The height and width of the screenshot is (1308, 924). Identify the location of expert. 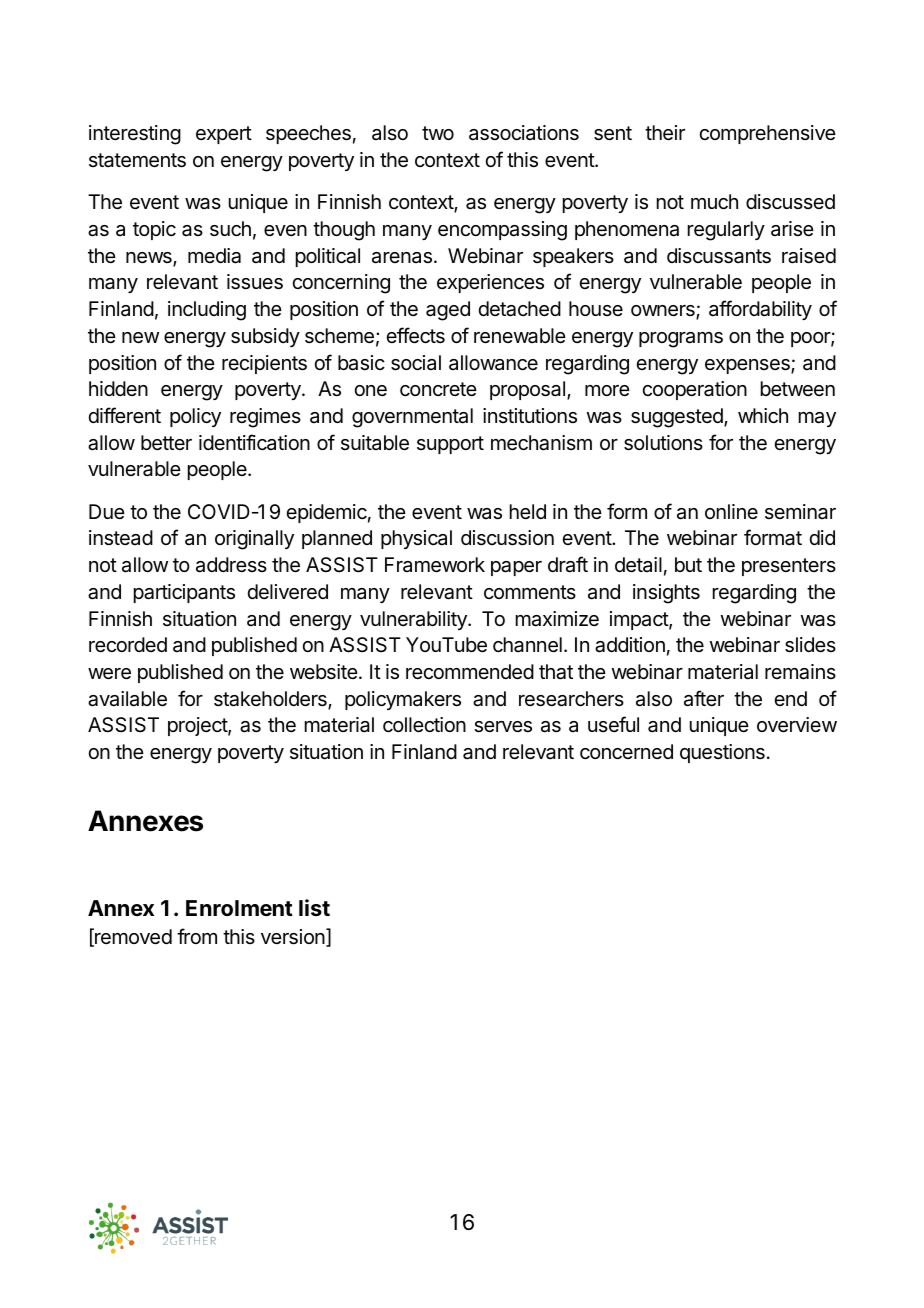
(224, 135).
